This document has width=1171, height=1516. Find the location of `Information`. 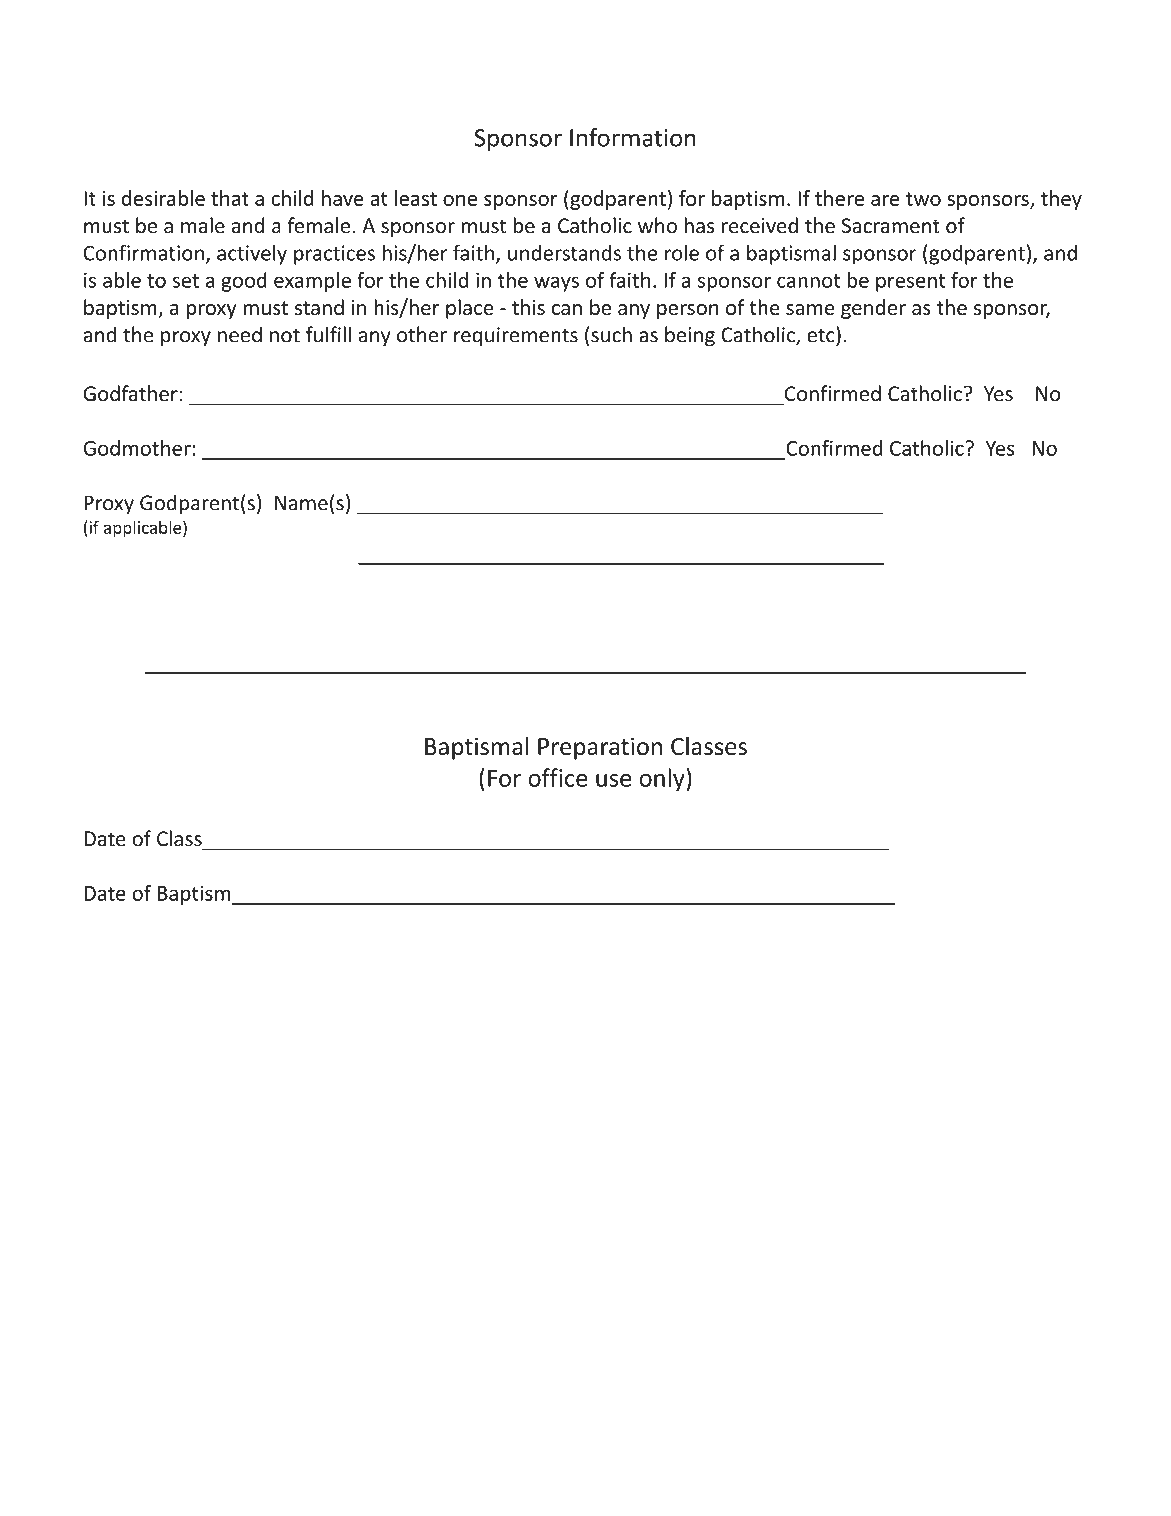

Information is located at coordinates (633, 137).
